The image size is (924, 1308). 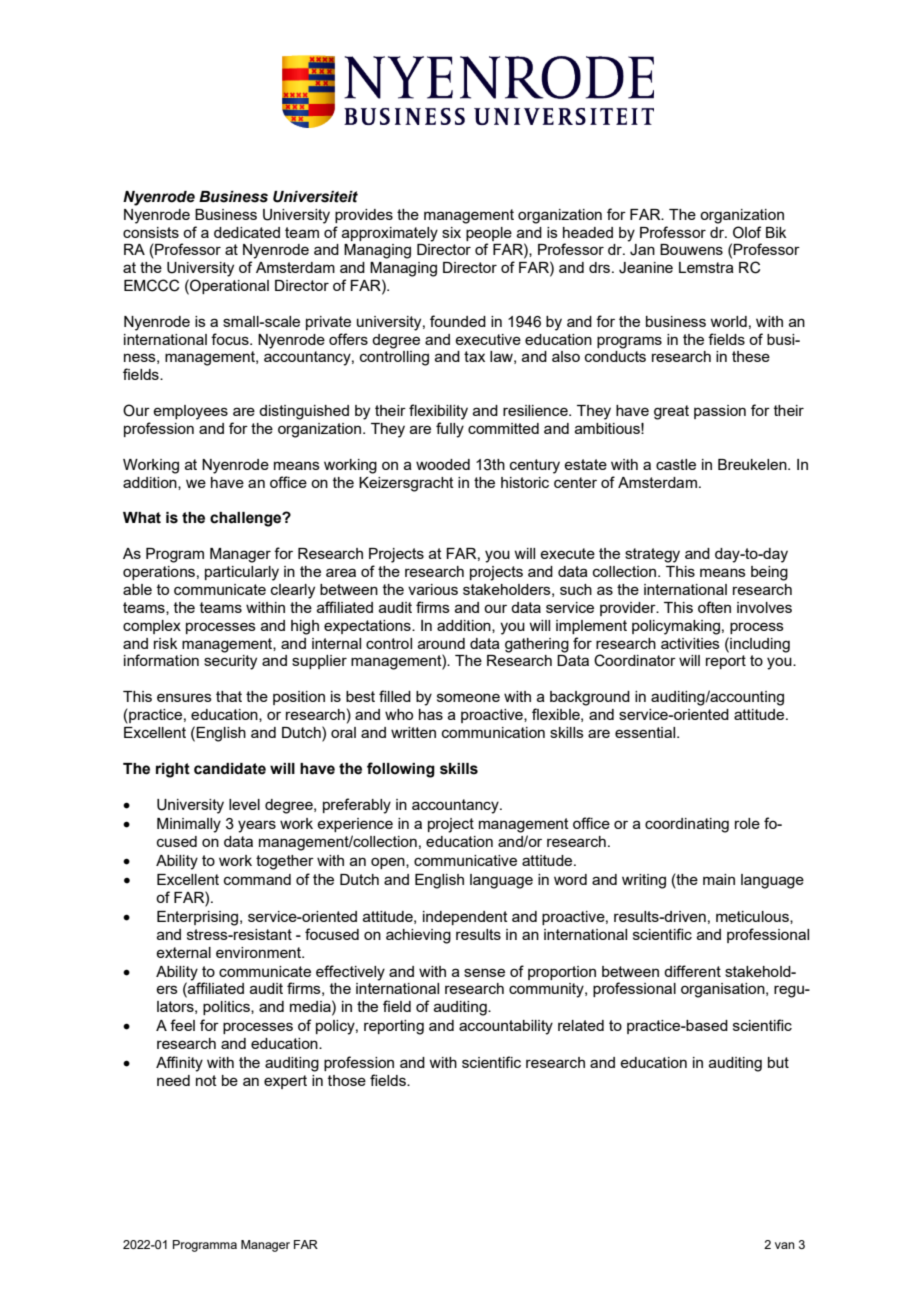 I want to click on communicative, so click(x=465, y=860).
